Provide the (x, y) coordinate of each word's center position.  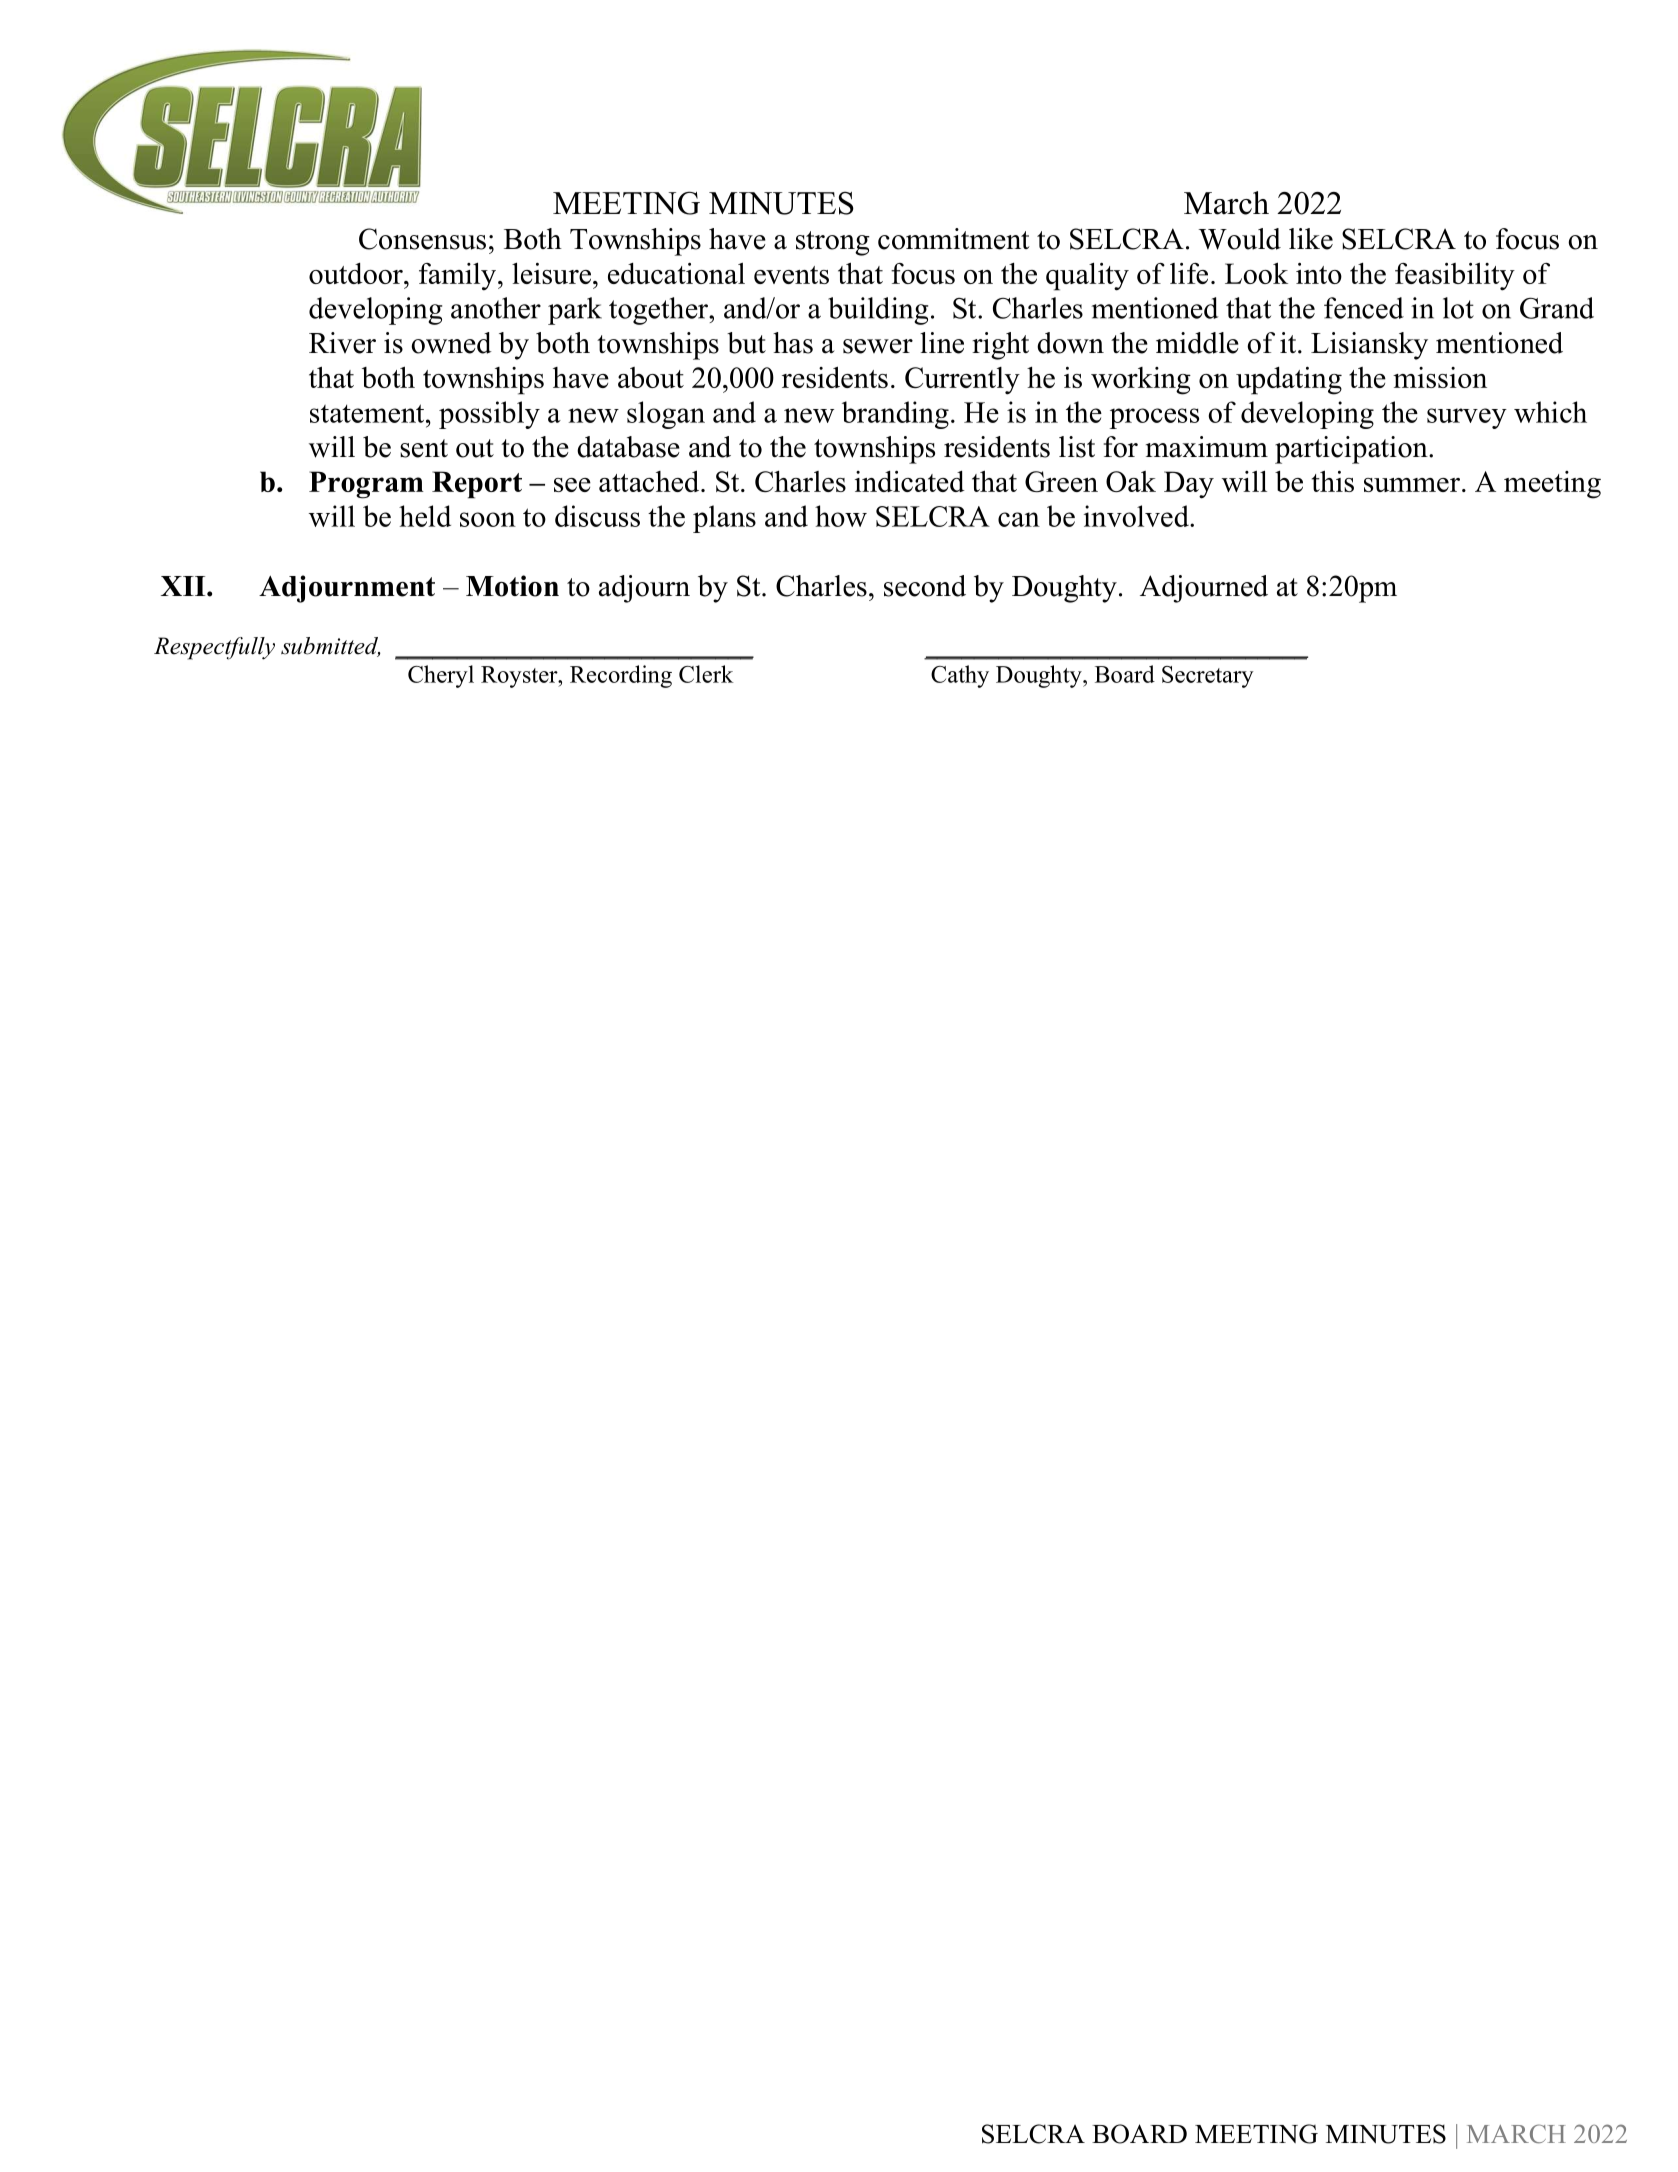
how (841, 516)
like (1311, 239)
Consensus (422, 239)
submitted (331, 647)
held (425, 516)
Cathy (960, 676)
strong (833, 243)
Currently (962, 381)
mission (1440, 377)
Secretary (1208, 677)
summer (1412, 485)
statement (368, 413)
